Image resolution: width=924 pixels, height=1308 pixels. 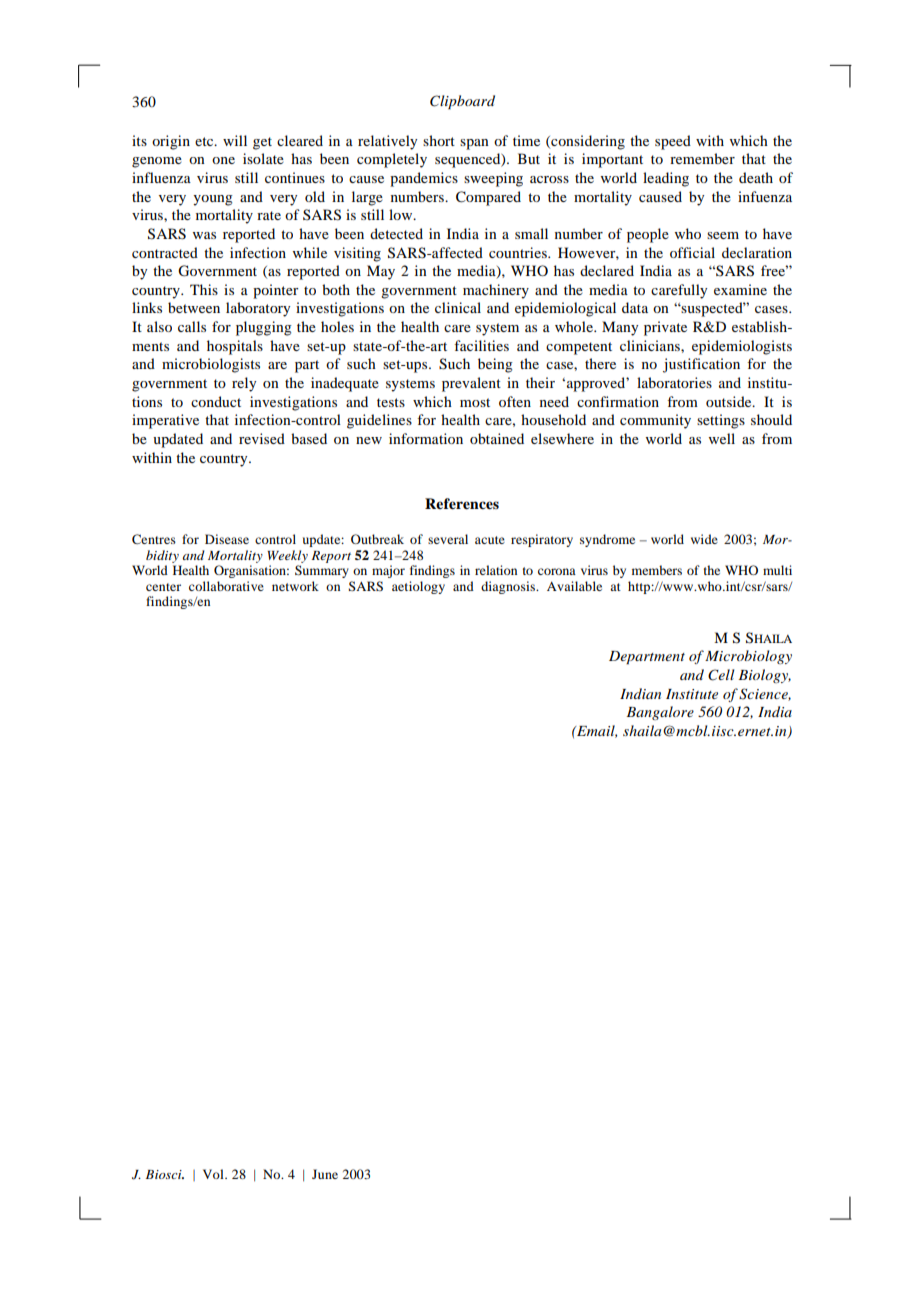 What do you see at coordinates (226, 586) in the screenshot?
I see `collaborative` at bounding box center [226, 586].
